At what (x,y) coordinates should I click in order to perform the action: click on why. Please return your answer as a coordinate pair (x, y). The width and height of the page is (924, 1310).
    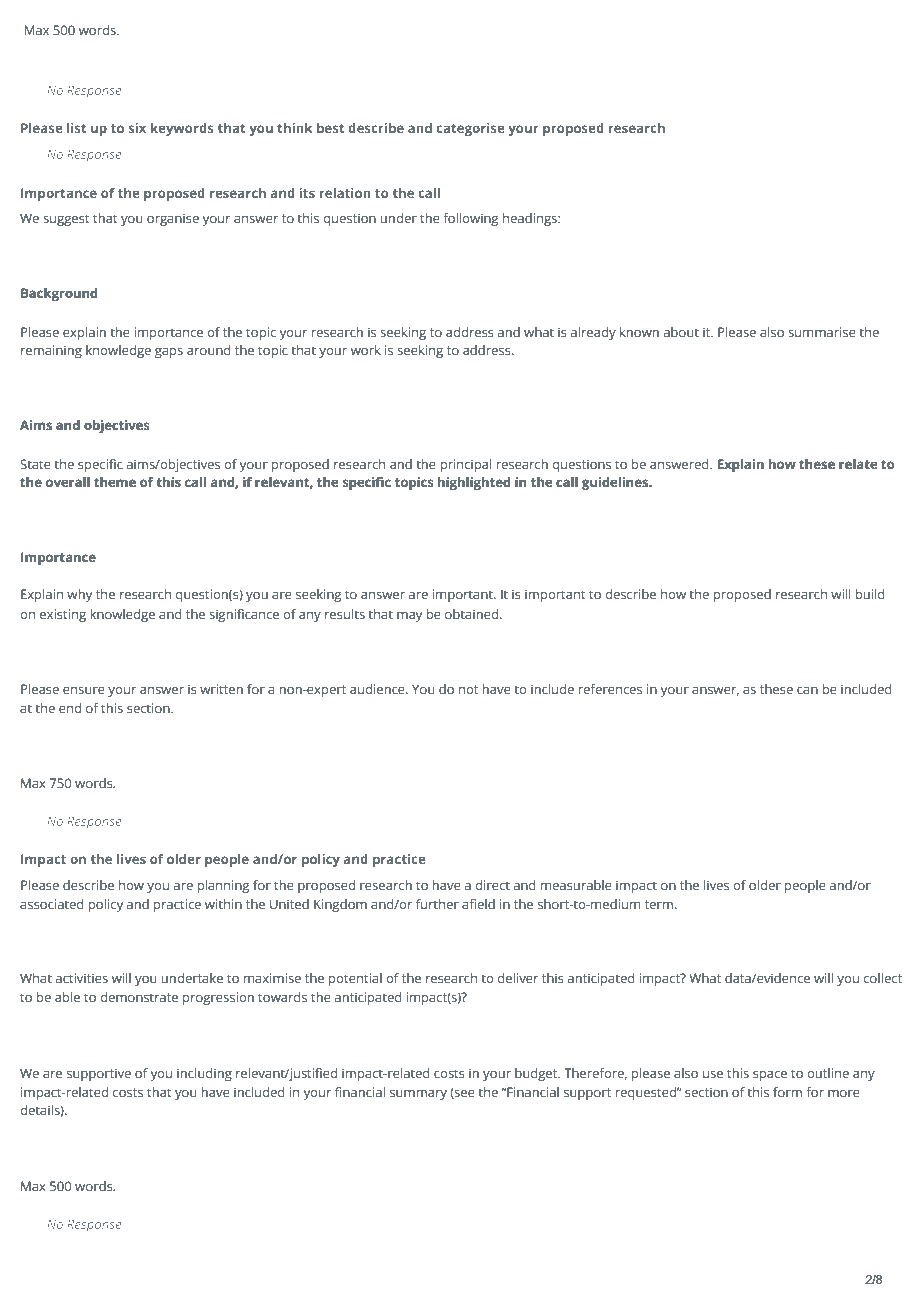
    Looking at the image, I should click on (79, 595).
